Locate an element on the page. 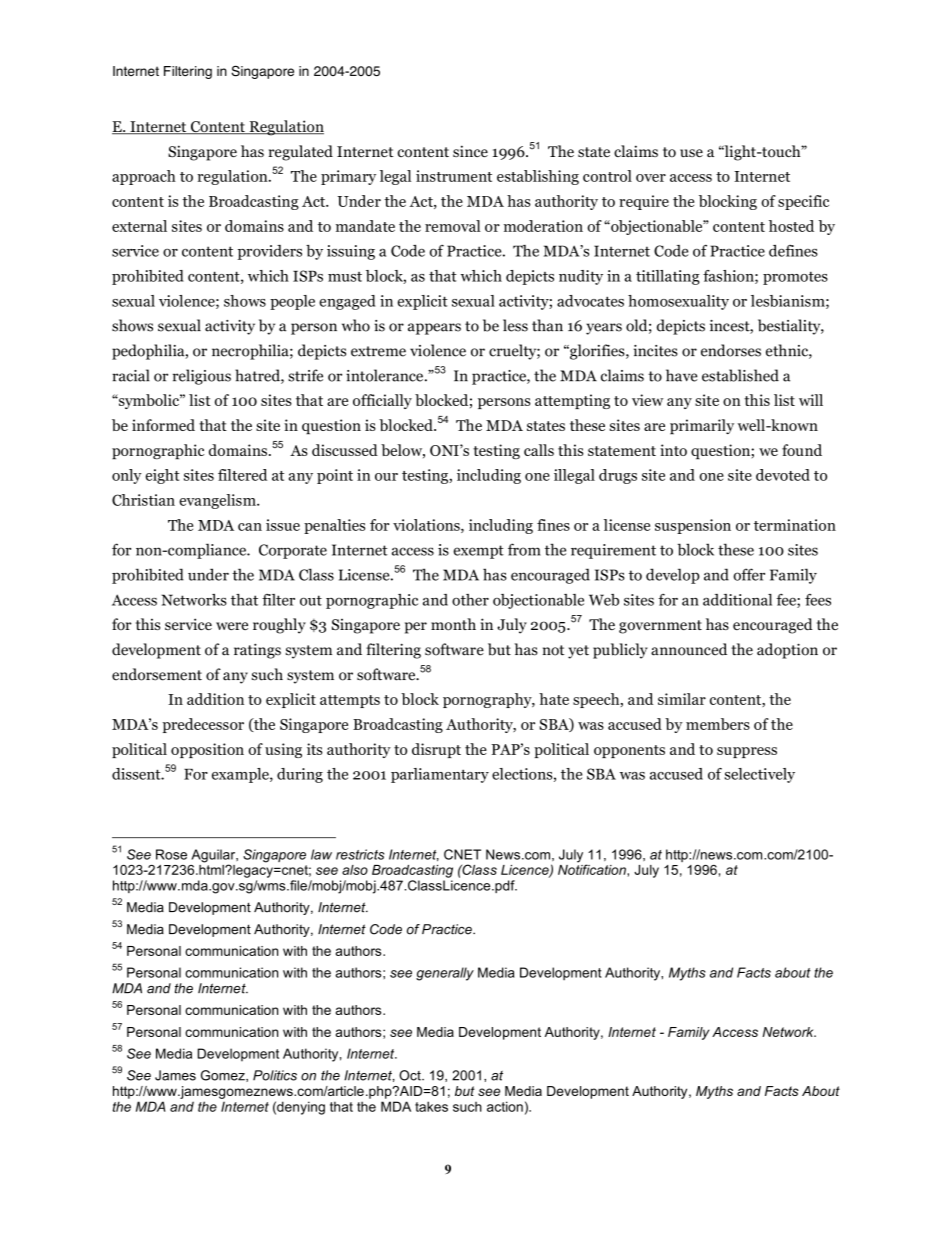 This page has height=1233, width=952. instrument is located at coordinates (454, 176).
